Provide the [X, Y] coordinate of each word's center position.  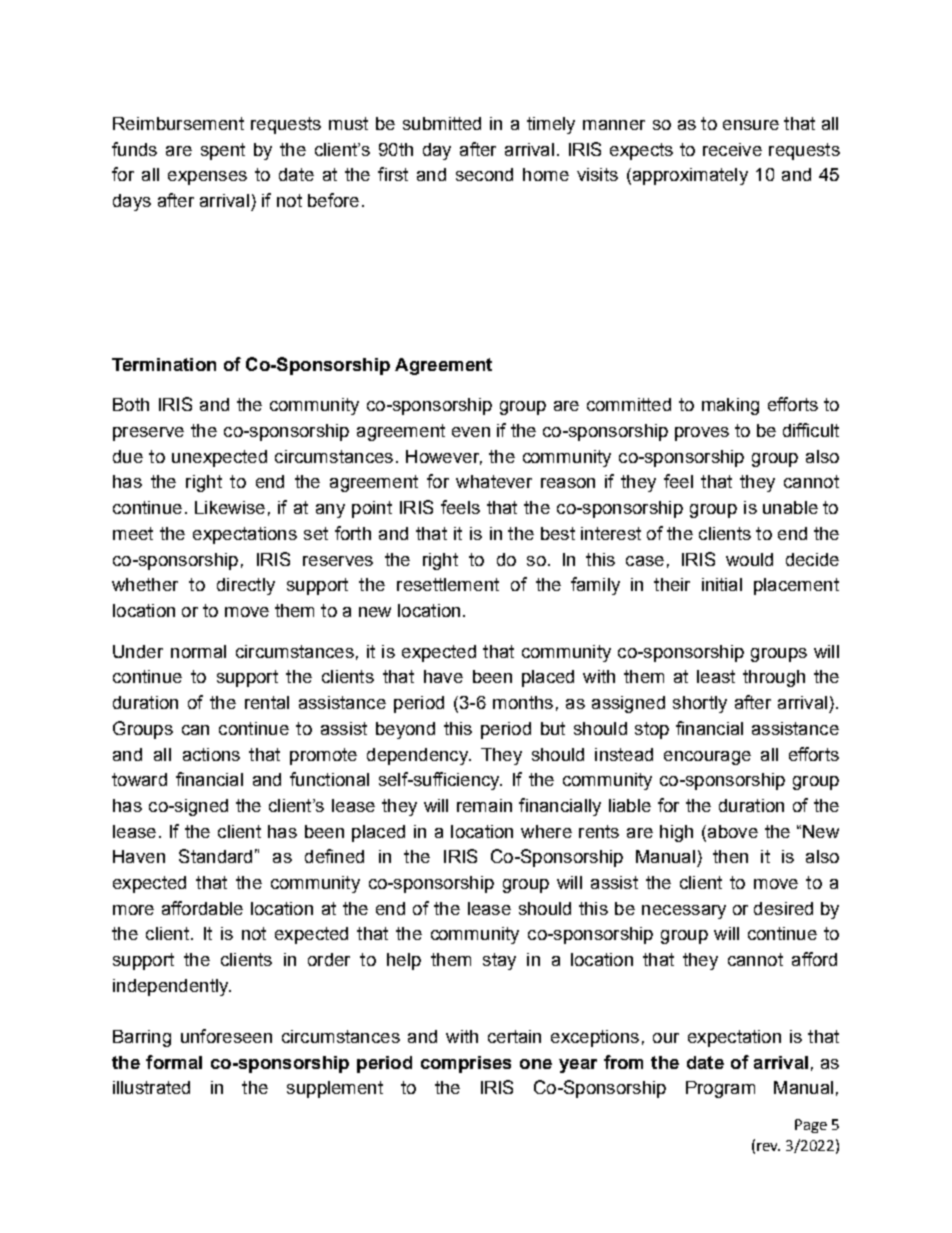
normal [198, 651]
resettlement [448, 584]
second [484, 174]
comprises [466, 1064]
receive [732, 149]
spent [223, 151]
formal [174, 1062]
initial [722, 584]
